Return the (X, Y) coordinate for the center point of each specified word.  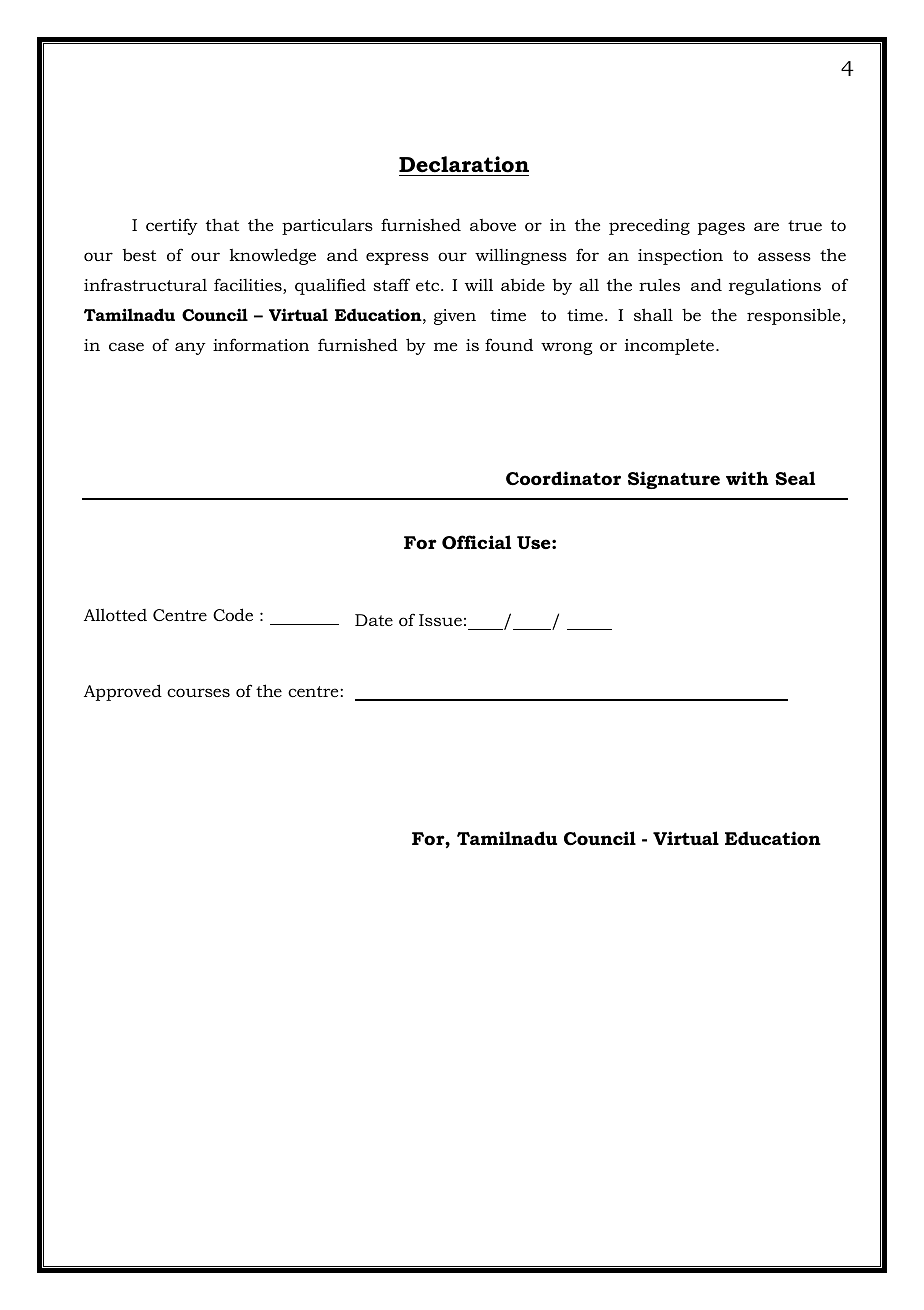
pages (721, 228)
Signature (674, 480)
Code (233, 614)
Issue (440, 620)
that (222, 224)
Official (476, 542)
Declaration (464, 164)
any (190, 348)
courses (198, 692)
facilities (249, 286)
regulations (775, 287)
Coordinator (563, 478)
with (747, 478)
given (455, 317)
